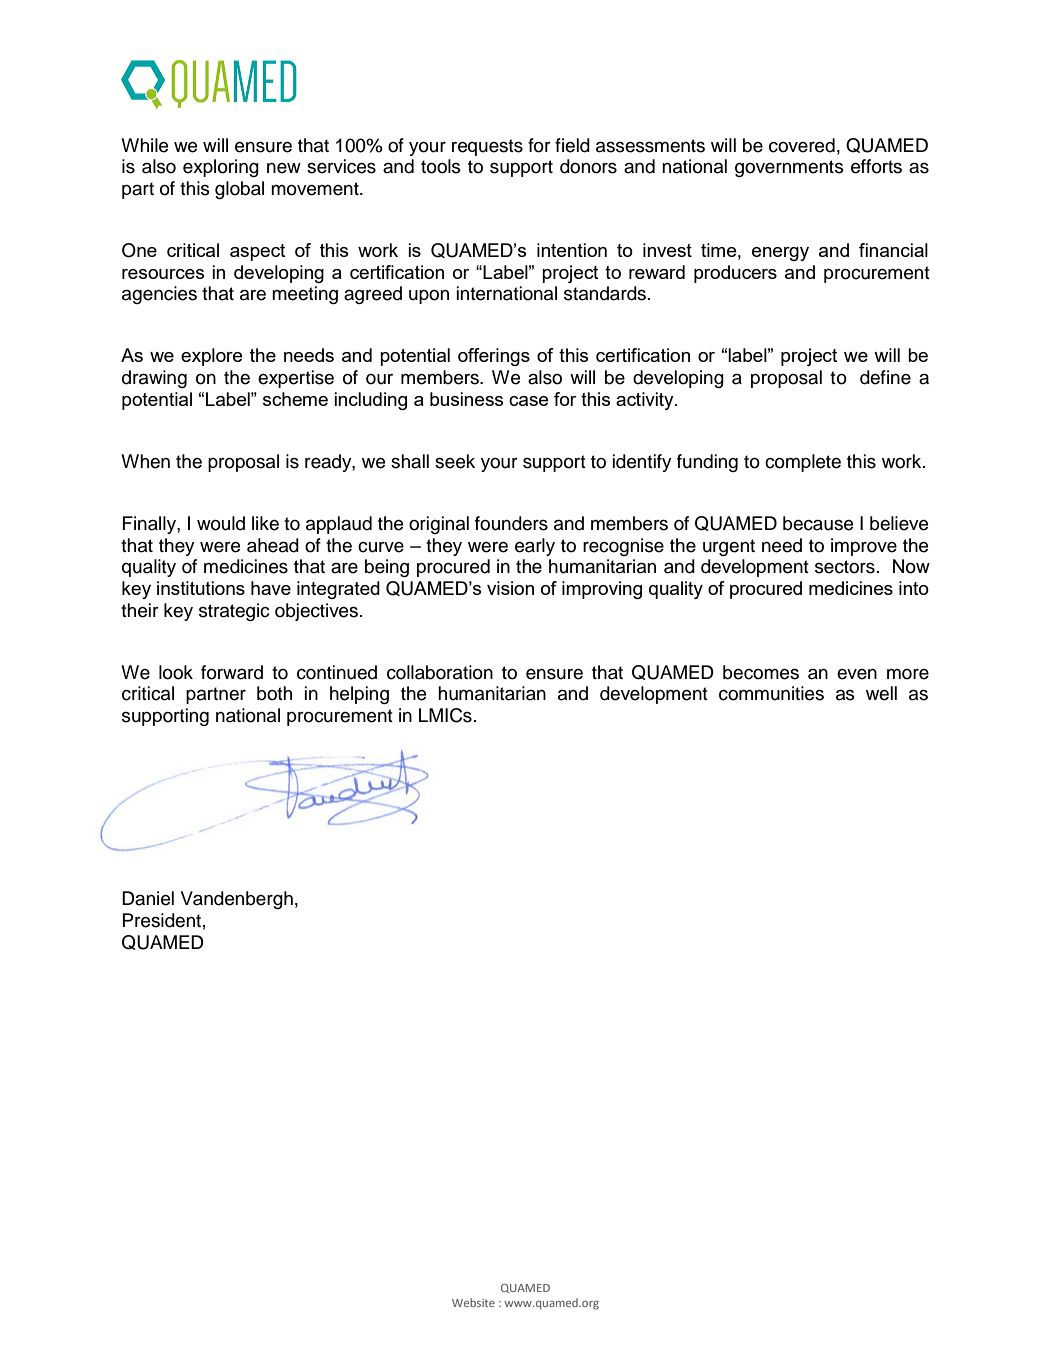  What do you see at coordinates (440, 672) in the screenshot?
I see `collaboration` at bounding box center [440, 672].
